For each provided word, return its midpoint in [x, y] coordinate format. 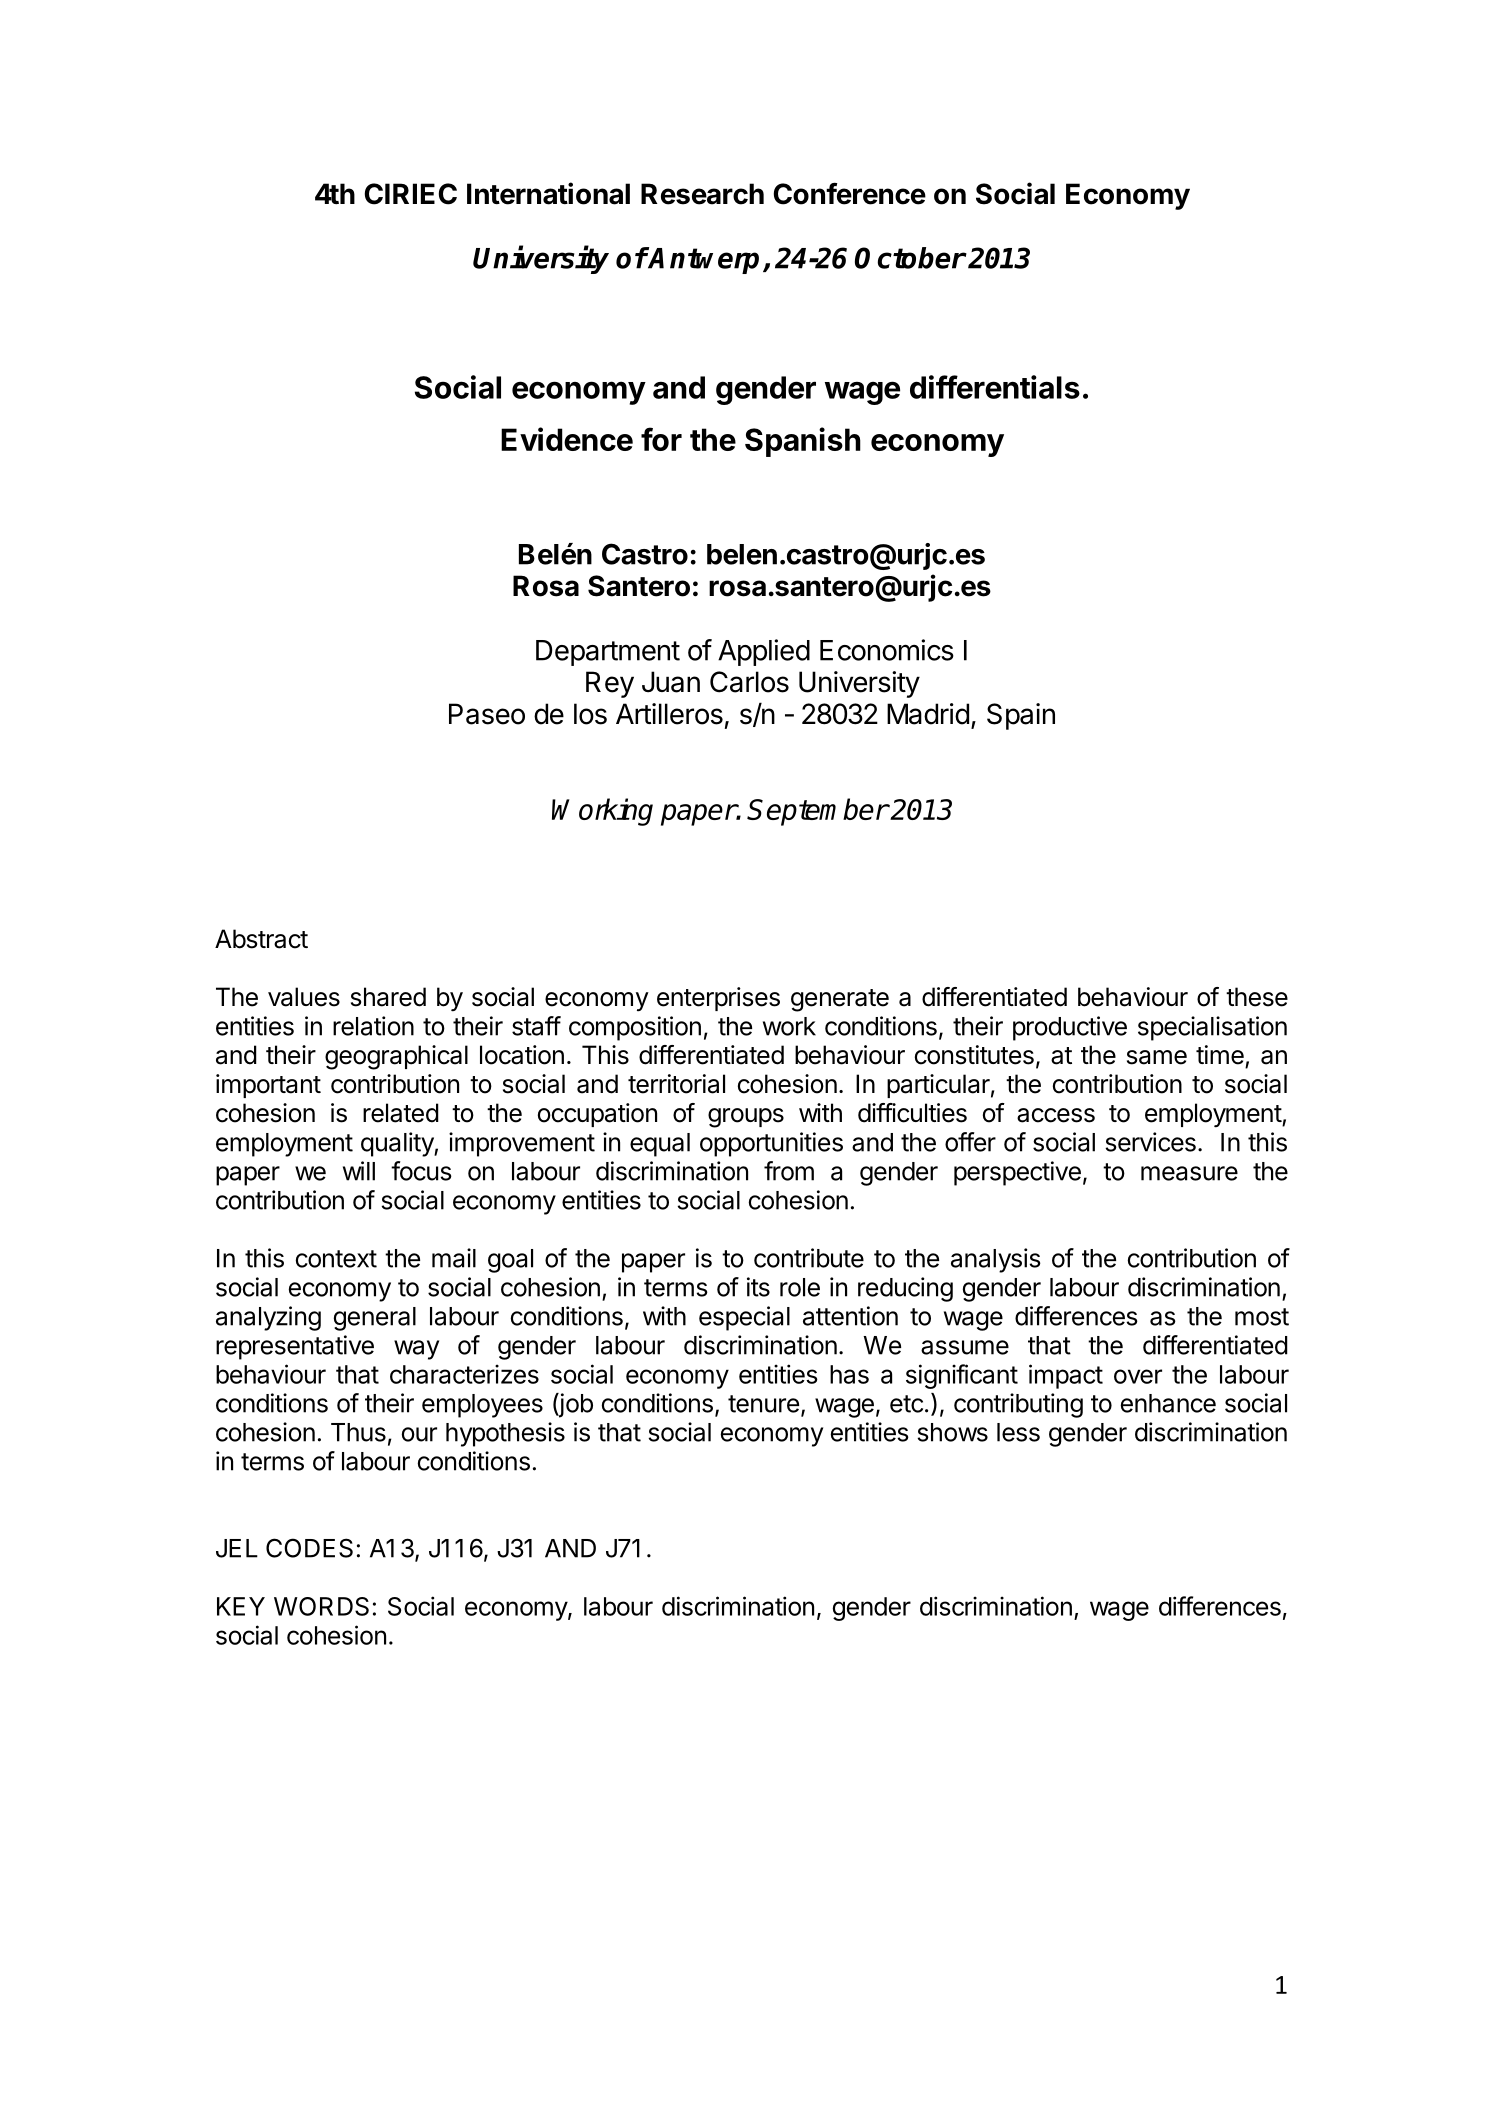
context [336, 1259]
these [1257, 997]
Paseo [487, 714]
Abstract [261, 939]
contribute [809, 1258]
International [548, 193]
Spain [1021, 716]
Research [702, 194]
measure [1189, 1173]
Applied [764, 652]
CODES [309, 1548]
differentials [995, 387]
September [817, 812]
